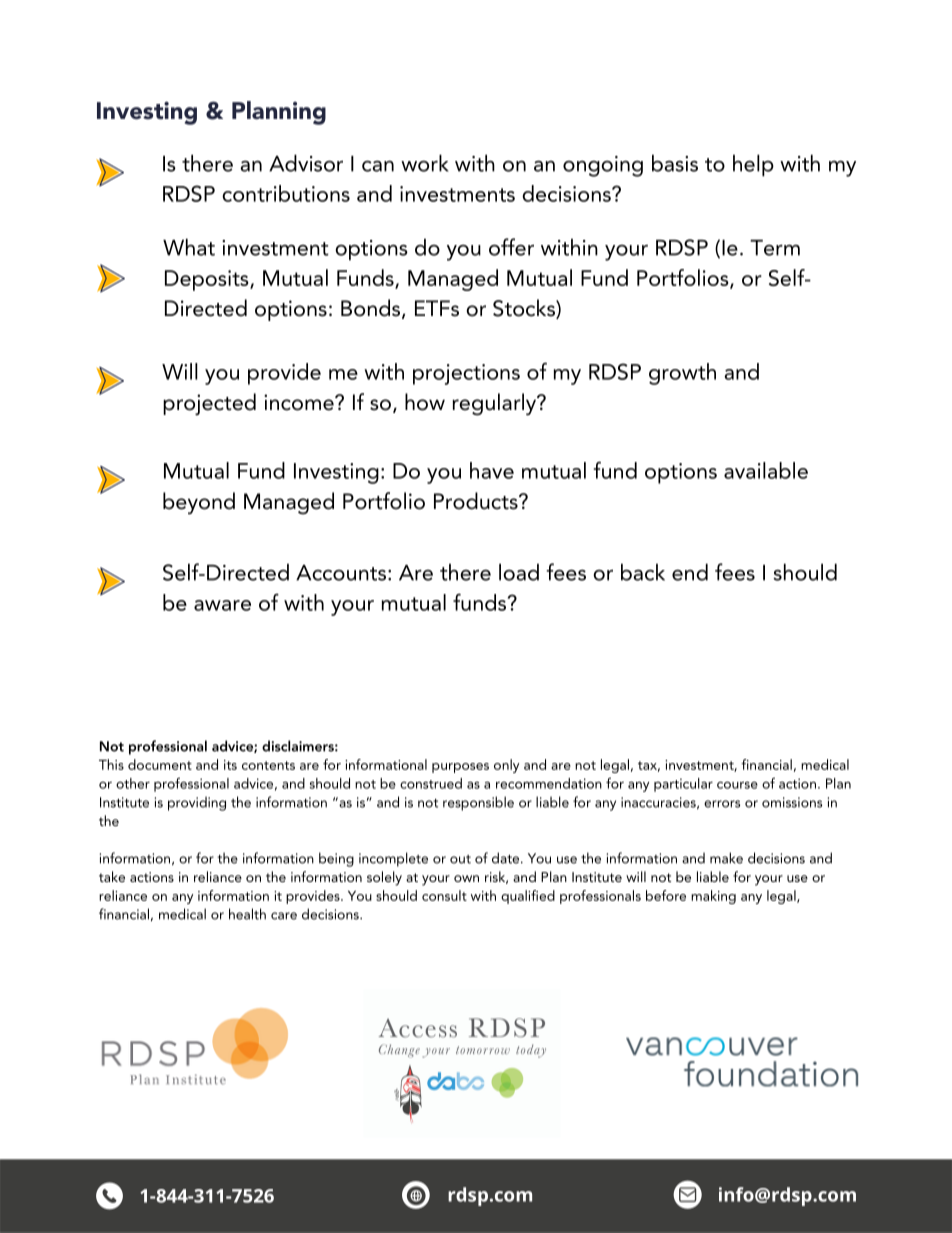 Image resolution: width=952 pixels, height=1233 pixels. I want to click on load, so click(519, 572).
